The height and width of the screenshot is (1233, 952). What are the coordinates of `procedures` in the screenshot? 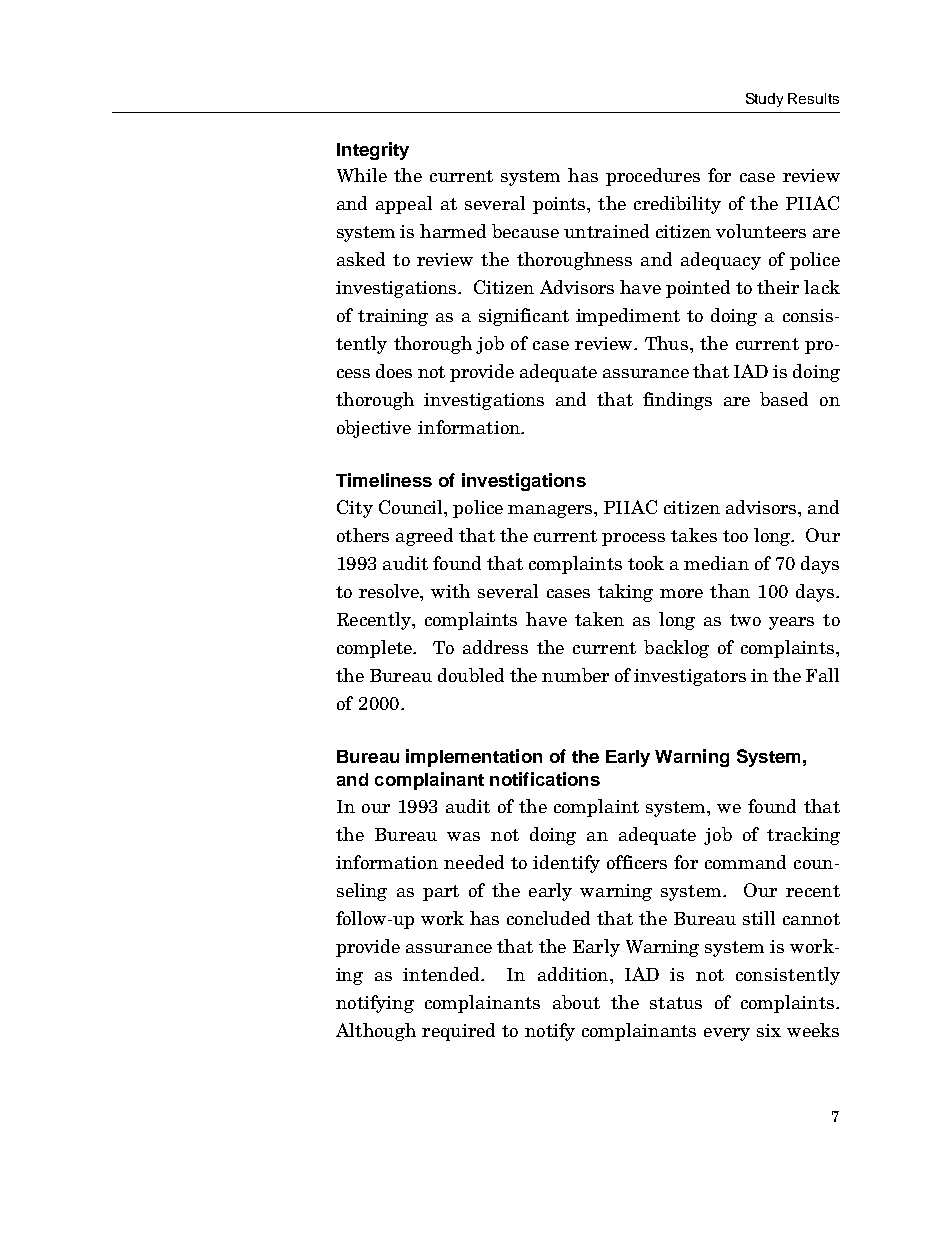 It's located at (653, 177).
